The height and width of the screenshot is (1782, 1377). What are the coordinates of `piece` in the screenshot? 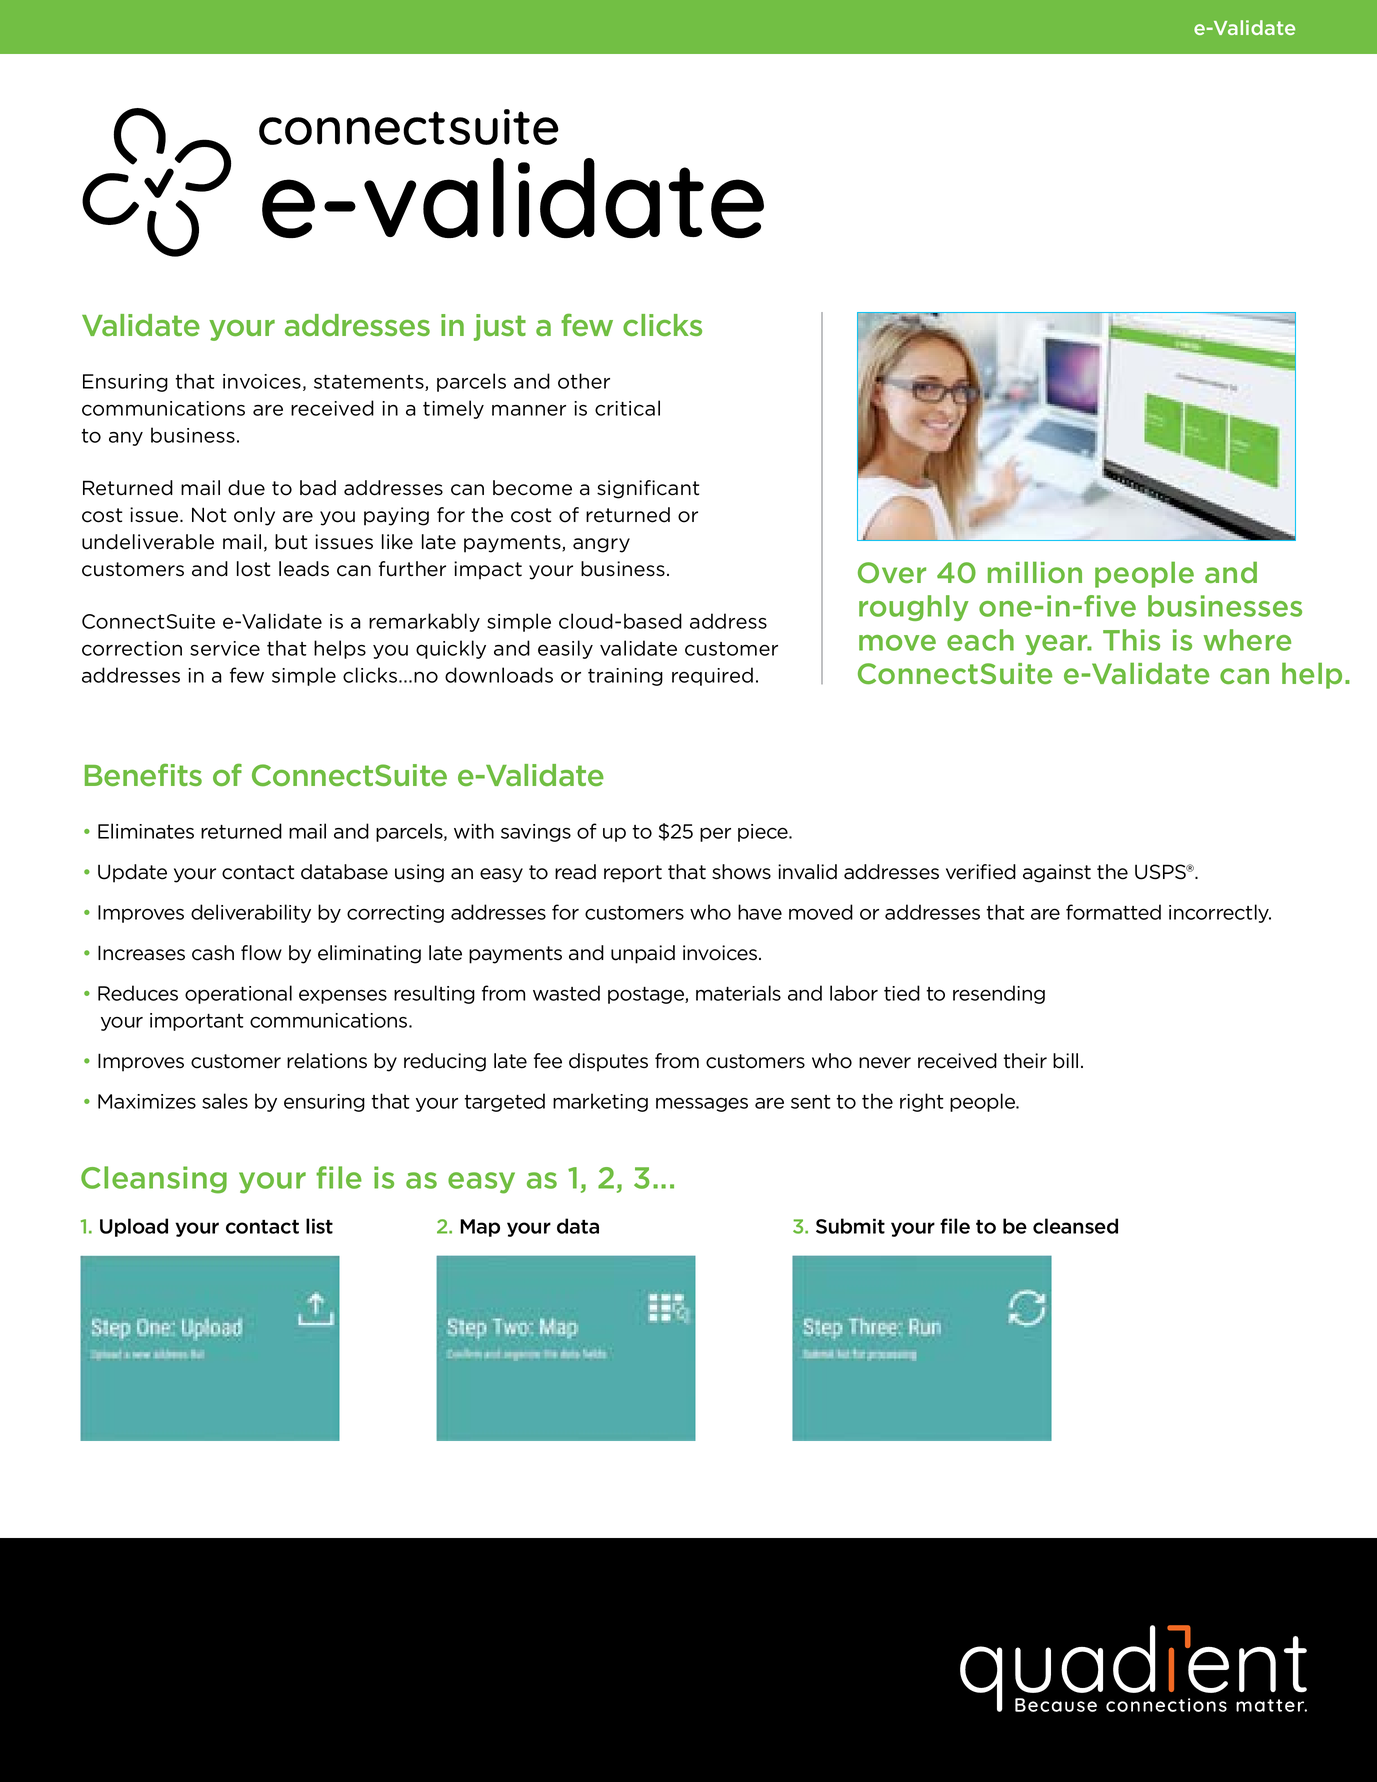 It's located at (764, 833).
